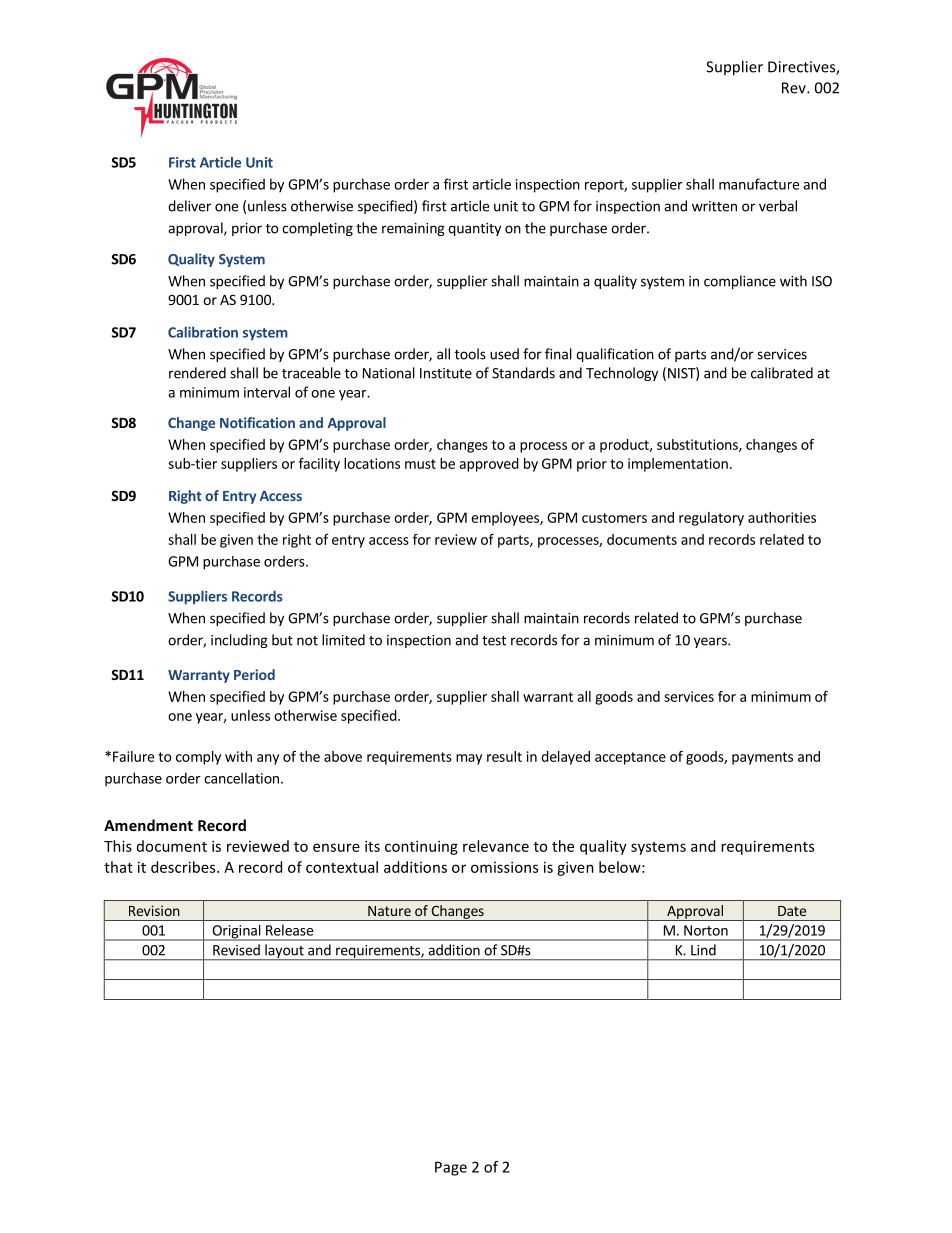 This screenshot has width=952, height=1233. I want to click on quantity, so click(474, 229).
